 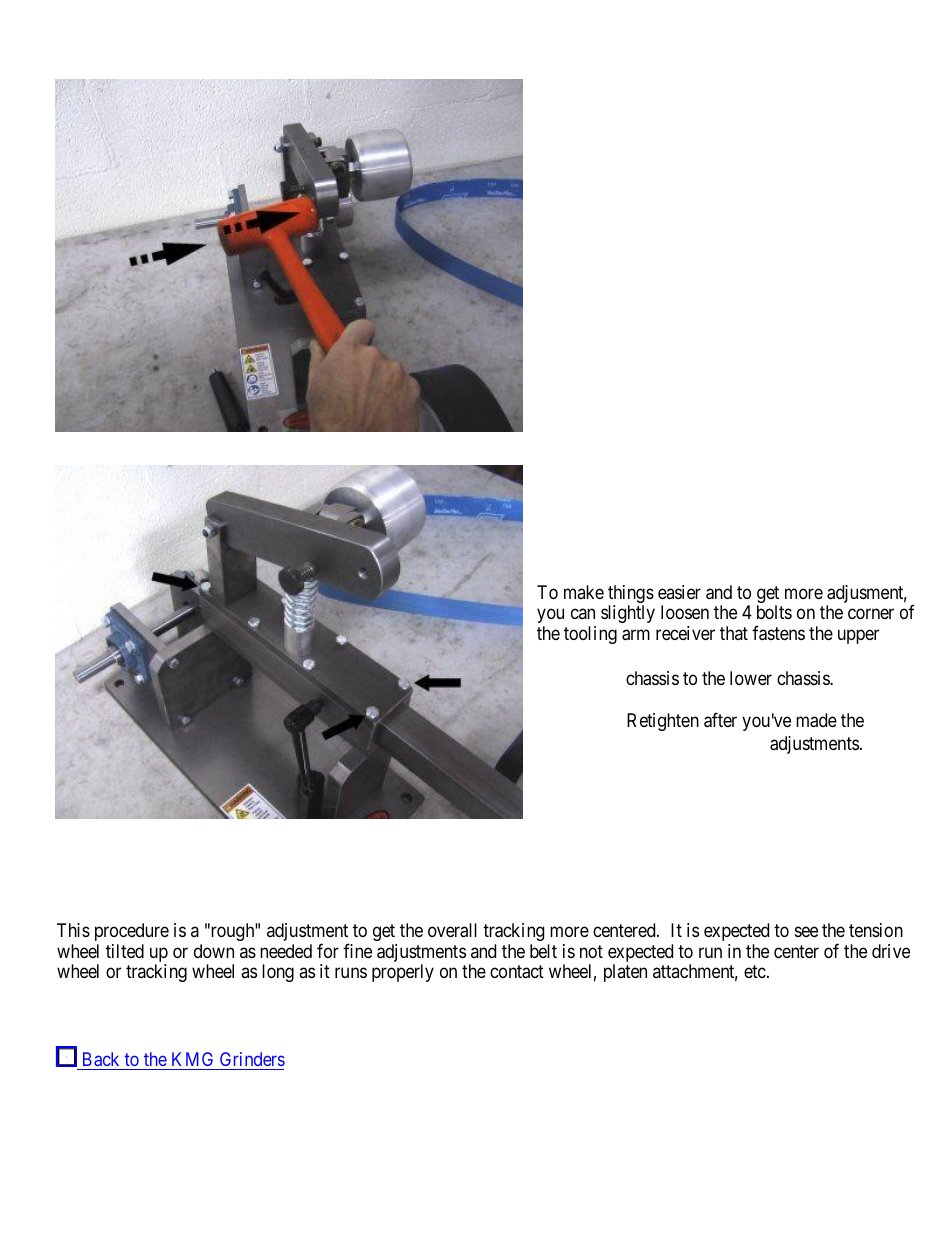 I want to click on can, so click(x=583, y=614).
